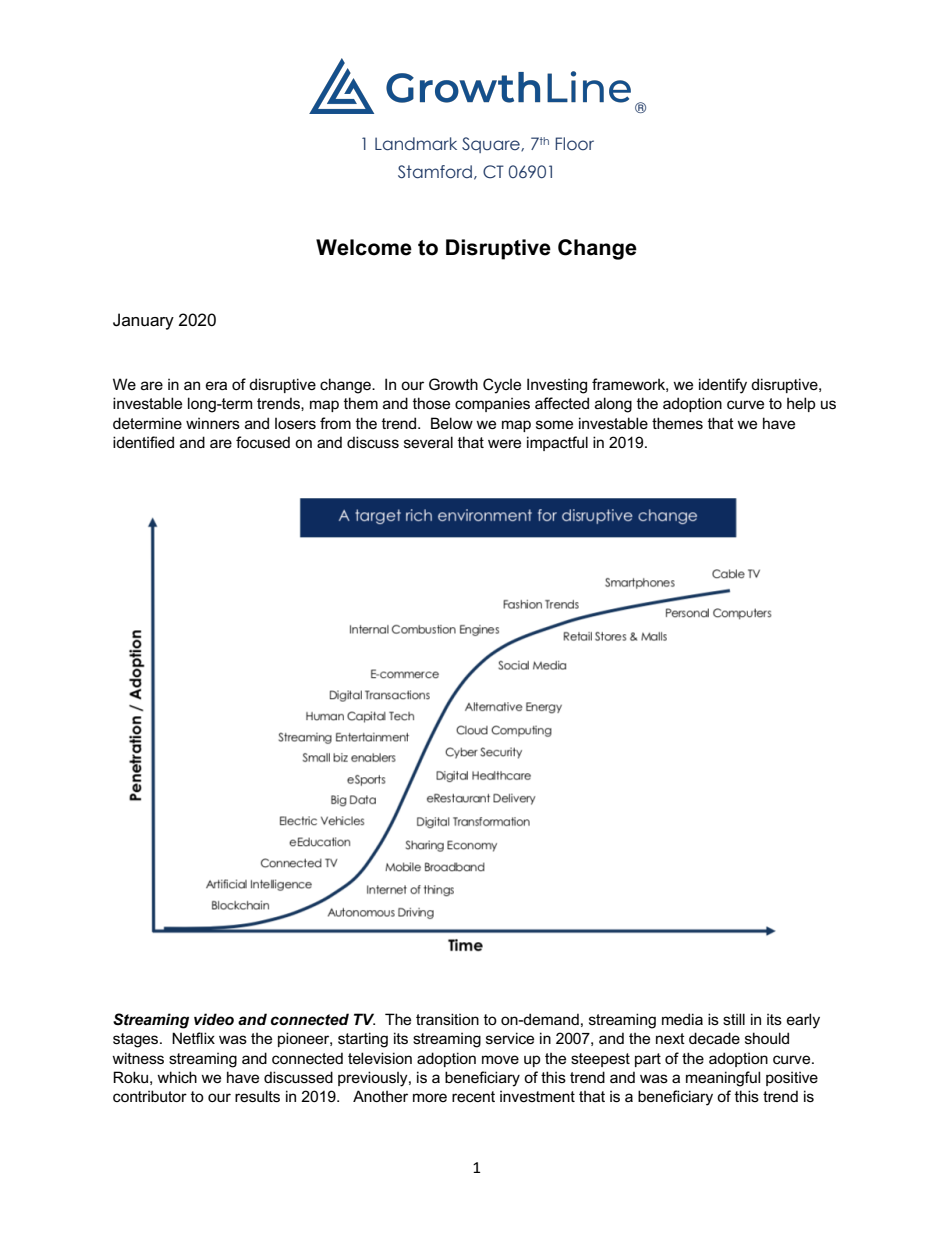 Image resolution: width=952 pixels, height=1233 pixels. I want to click on were, so click(504, 443).
